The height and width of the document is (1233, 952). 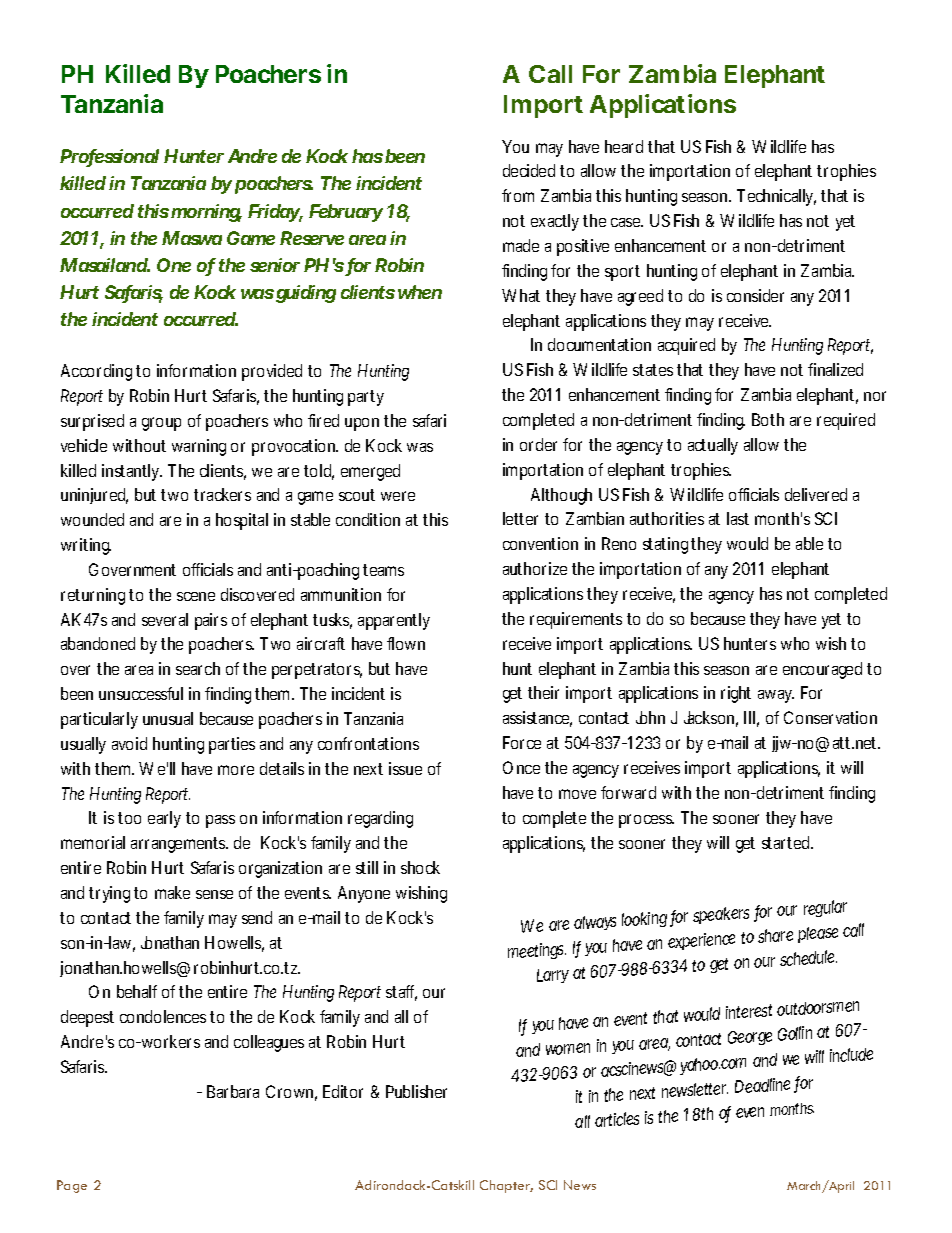 What do you see at coordinates (206, 213) in the document?
I see `morning` at bounding box center [206, 213].
